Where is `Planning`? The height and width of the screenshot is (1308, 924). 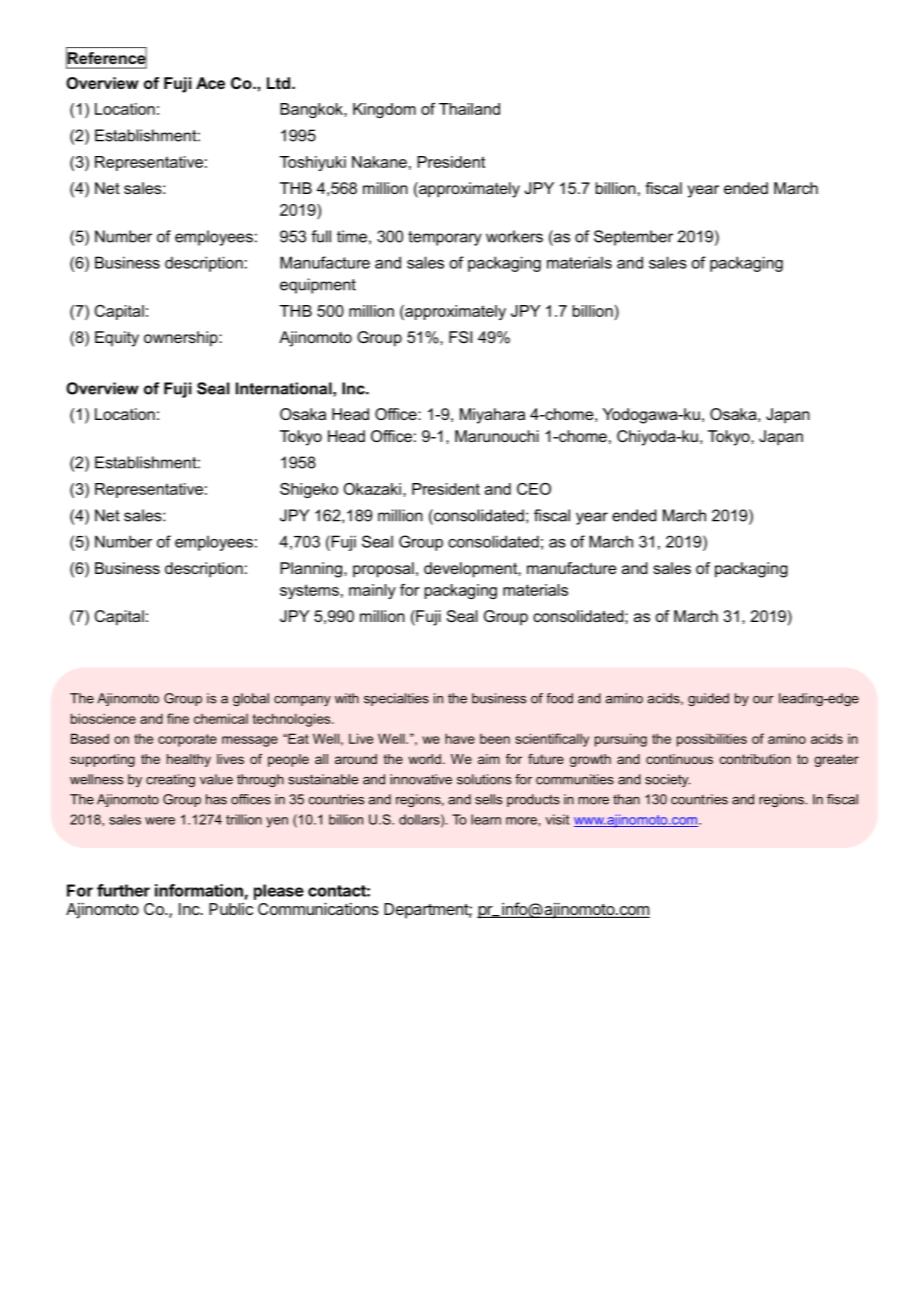 Planning is located at coordinates (312, 570).
